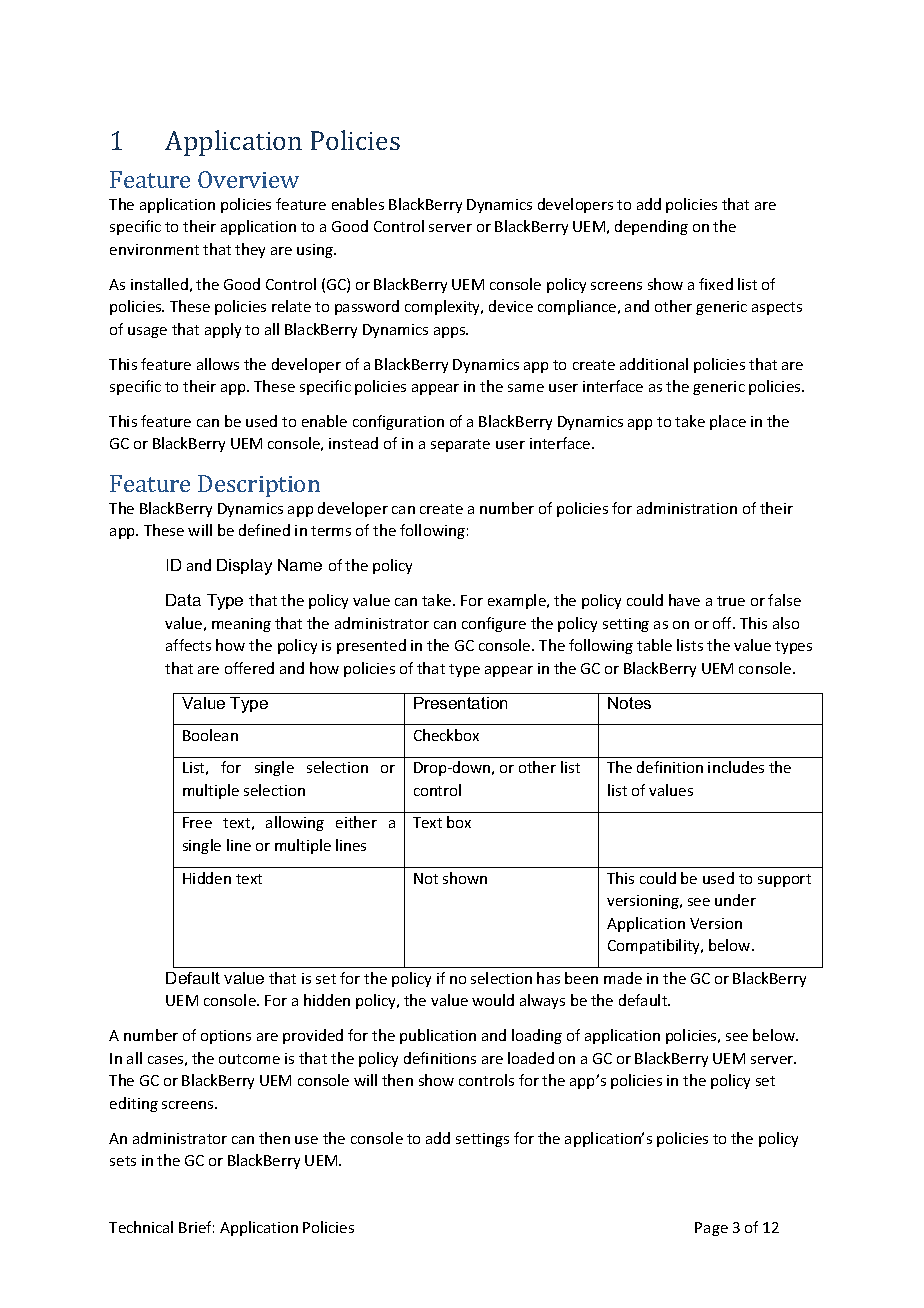 The width and height of the screenshot is (924, 1308). What do you see at coordinates (735, 900) in the screenshot?
I see `under` at bounding box center [735, 900].
